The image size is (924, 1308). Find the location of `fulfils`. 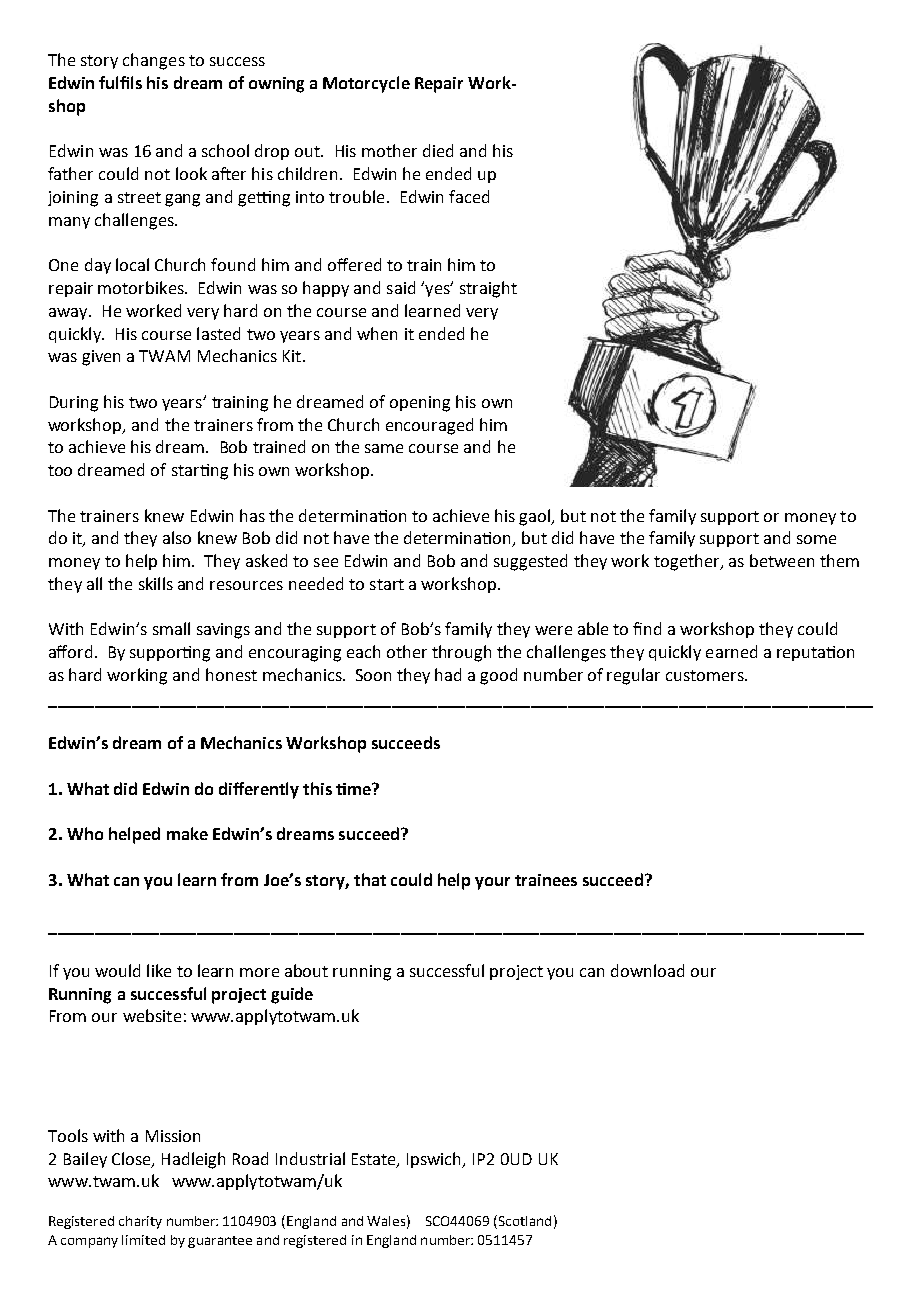

fulfils is located at coordinates (120, 82).
